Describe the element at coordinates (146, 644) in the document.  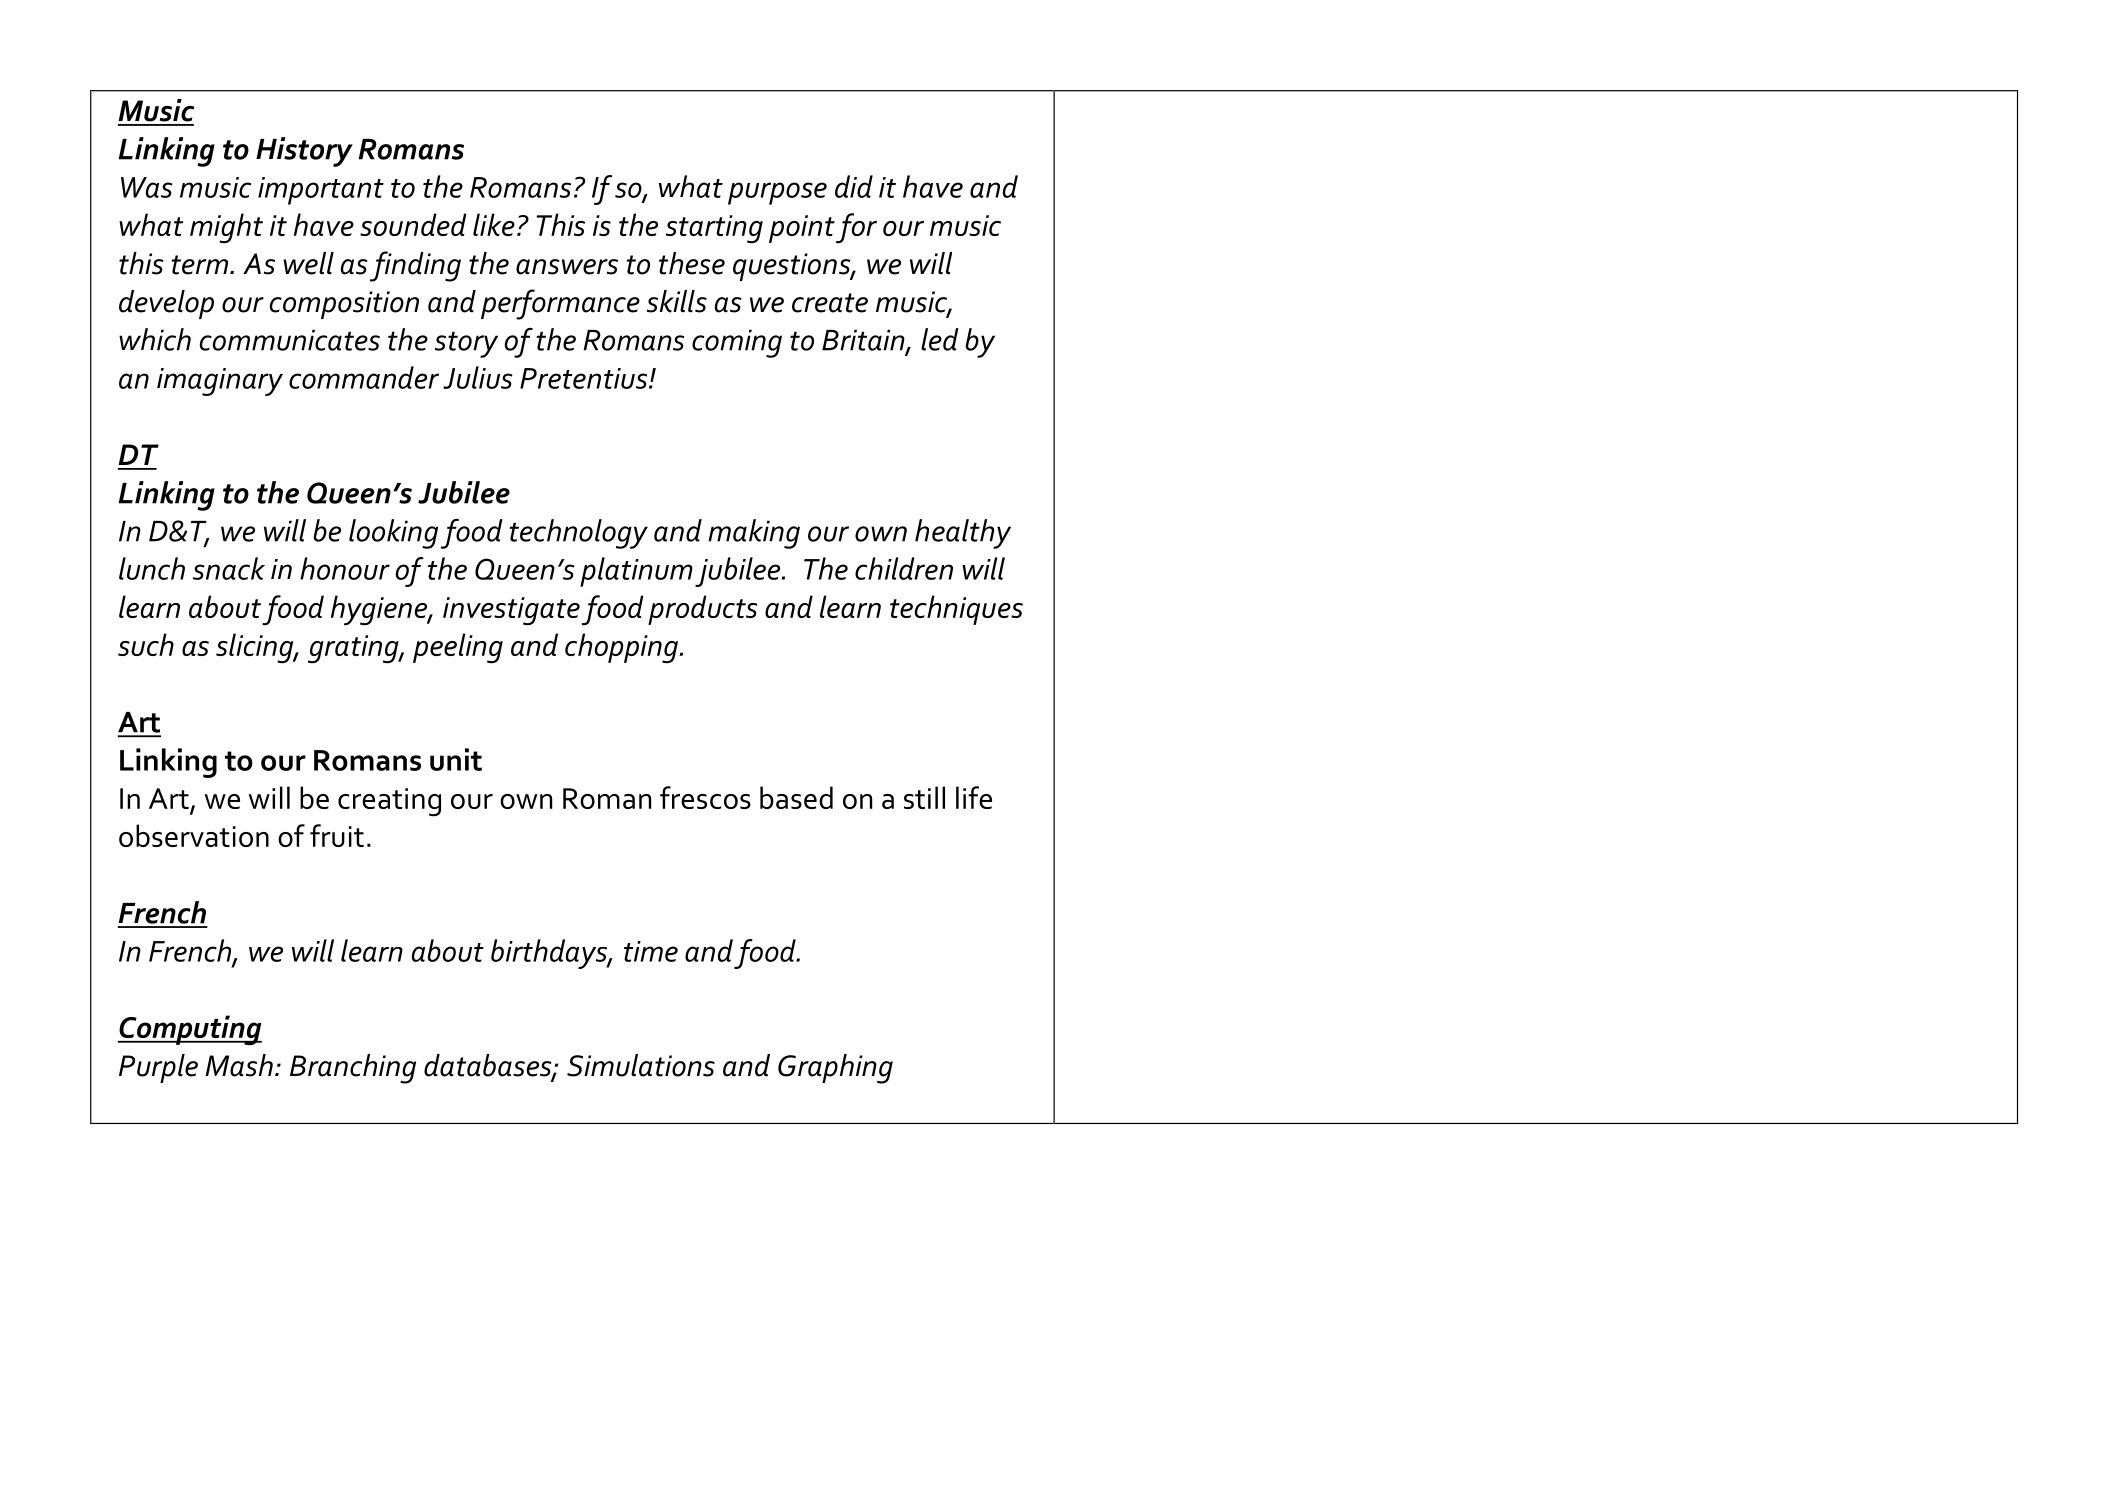
I see `such` at that location.
